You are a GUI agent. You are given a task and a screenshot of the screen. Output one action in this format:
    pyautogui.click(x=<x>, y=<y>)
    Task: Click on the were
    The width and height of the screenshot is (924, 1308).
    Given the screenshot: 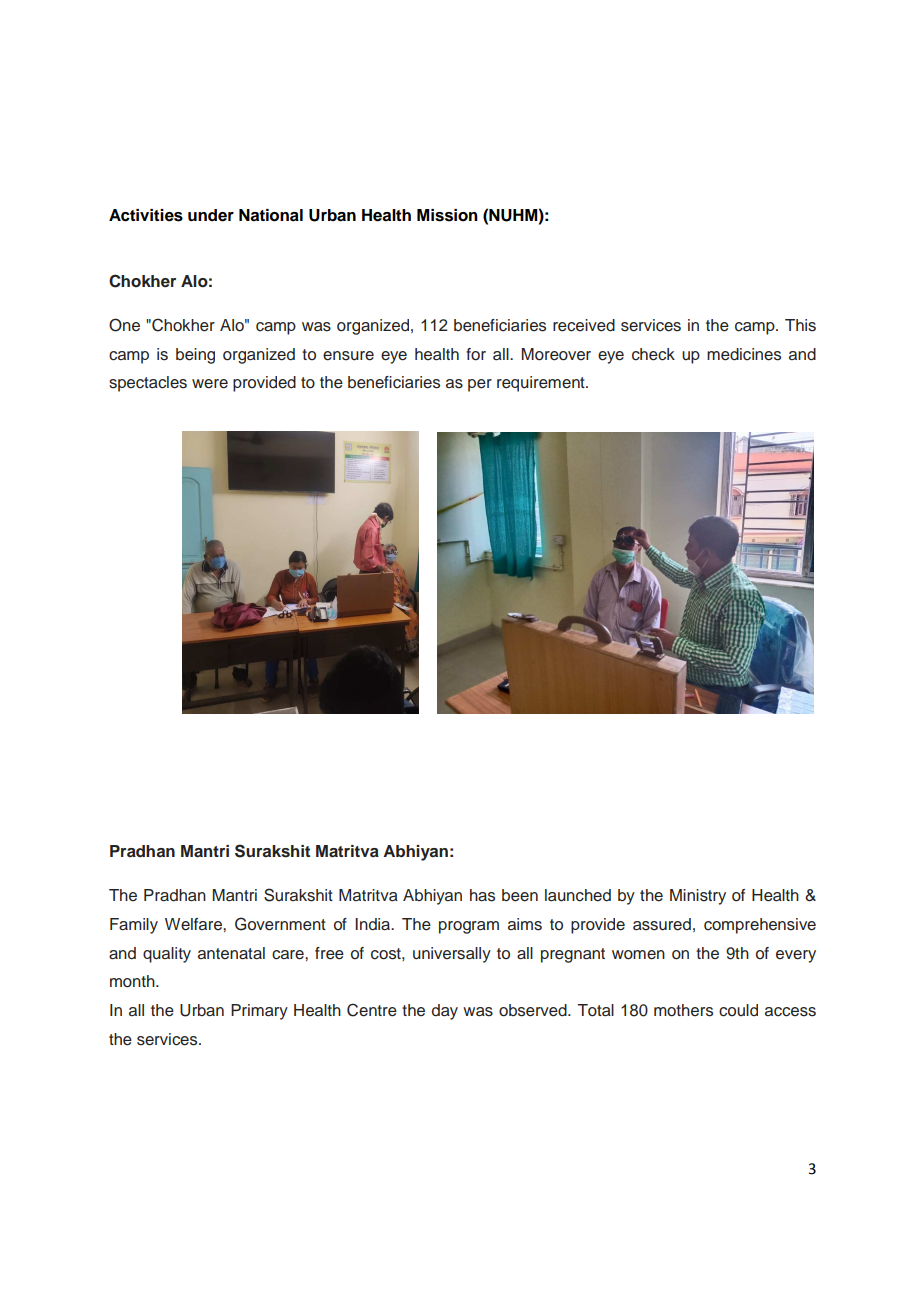 What is the action you would take?
    pyautogui.click(x=210, y=384)
